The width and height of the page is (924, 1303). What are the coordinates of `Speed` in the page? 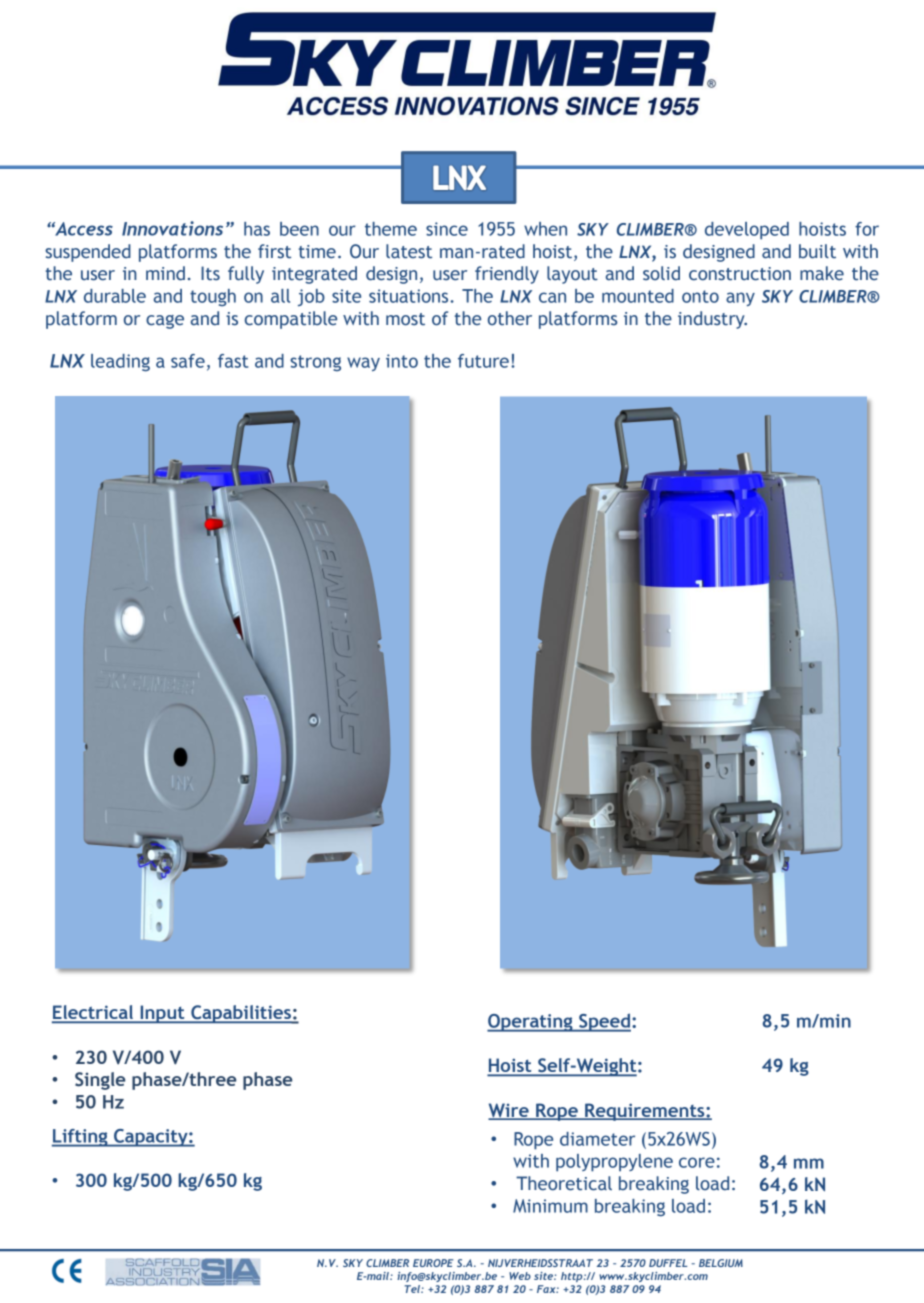 It's located at (604, 1022).
